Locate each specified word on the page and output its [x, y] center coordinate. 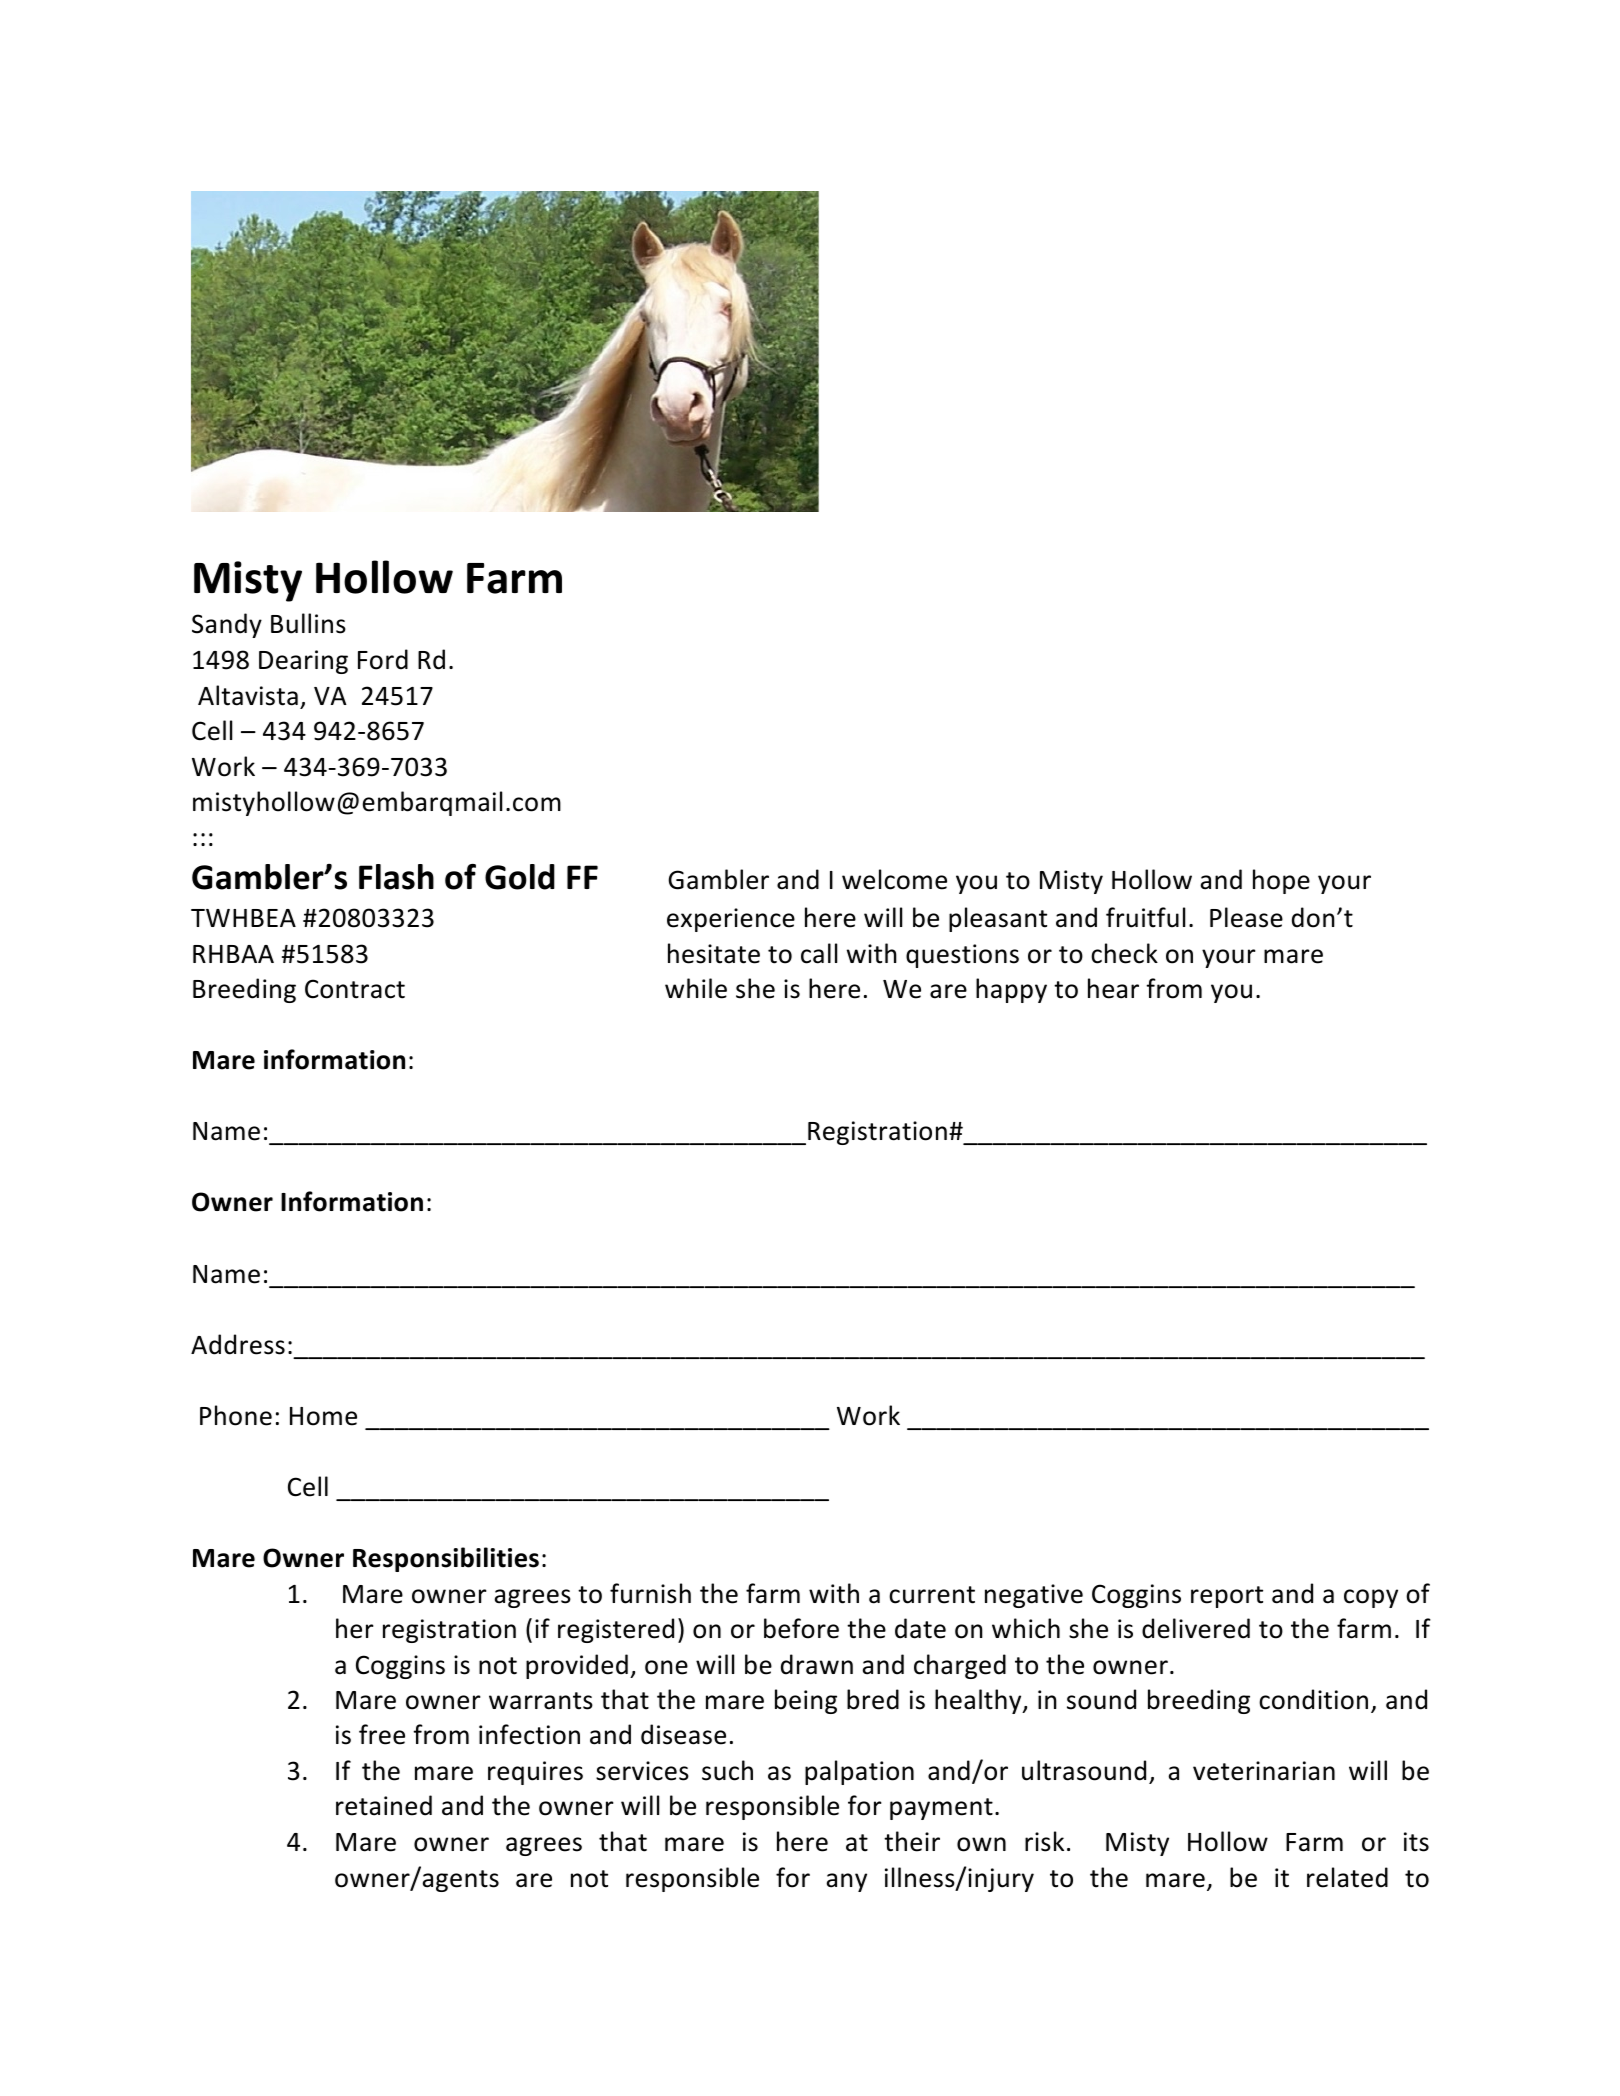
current [932, 1595]
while [696, 988]
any [846, 1882]
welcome [894, 879]
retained [384, 1805]
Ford [383, 659]
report [1227, 1597]
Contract [355, 989]
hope [1281, 881]
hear [1113, 988]
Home [323, 1416]
